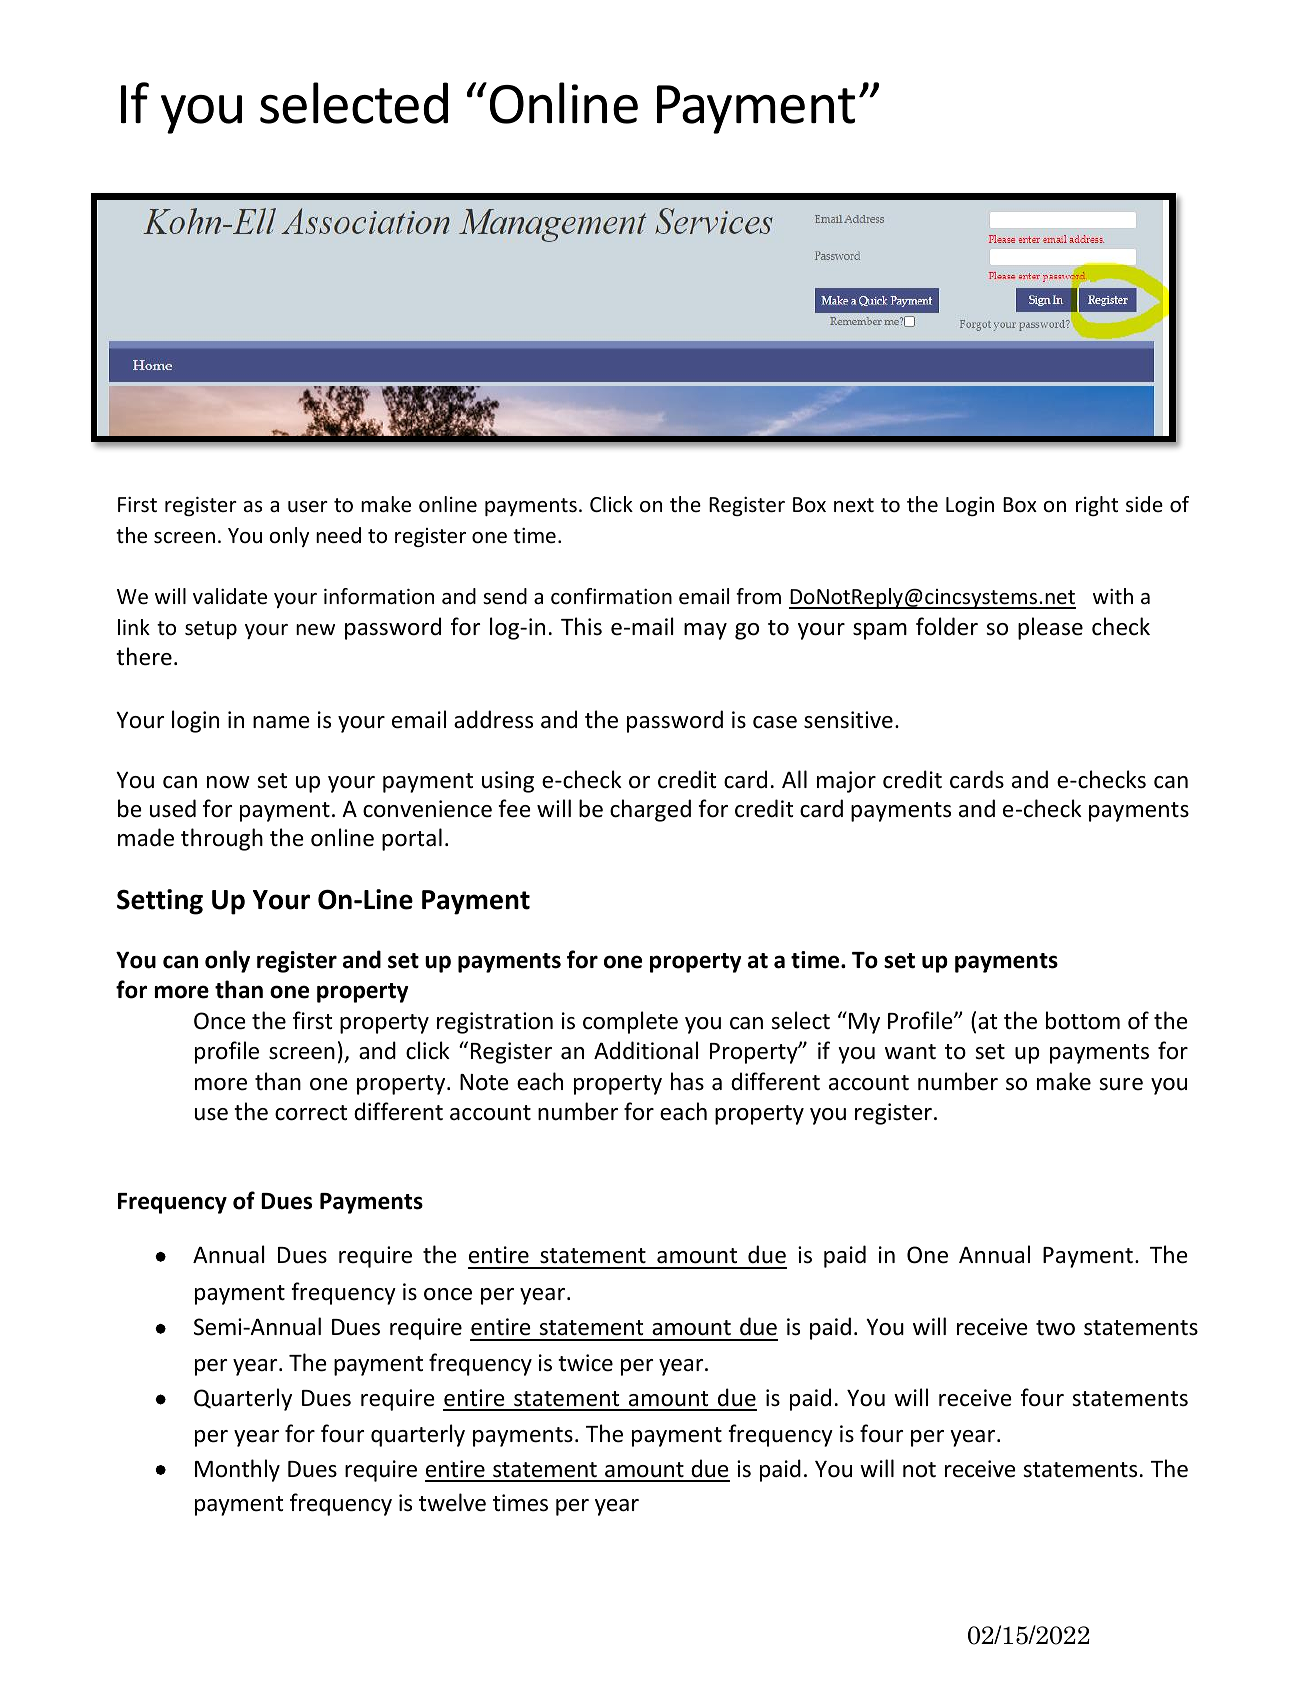 The height and width of the image is (1685, 1302). What do you see at coordinates (687, 1081) in the image?
I see `has` at bounding box center [687, 1081].
